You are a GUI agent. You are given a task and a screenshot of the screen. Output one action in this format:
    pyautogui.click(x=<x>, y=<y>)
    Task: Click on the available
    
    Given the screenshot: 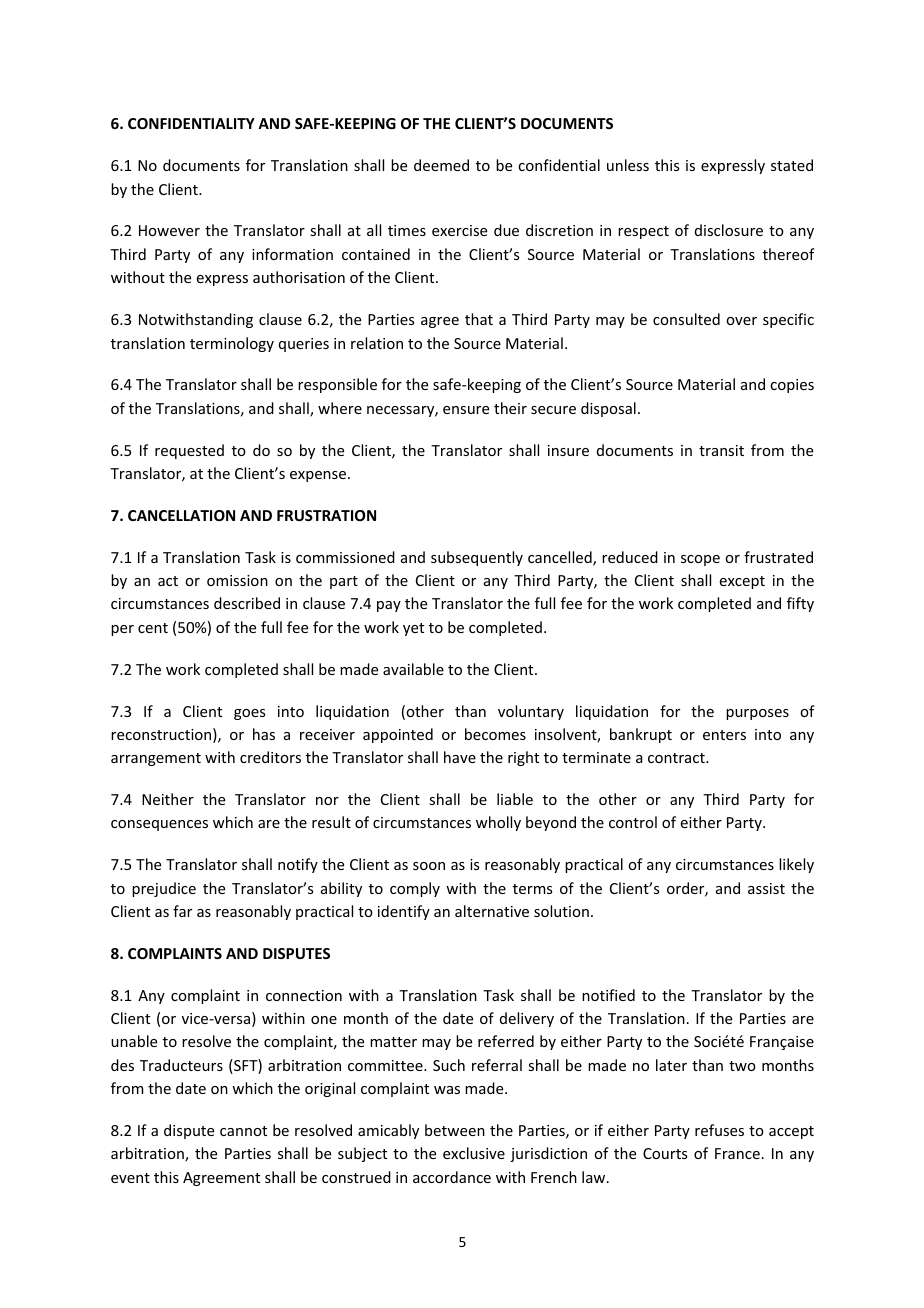 What is the action you would take?
    pyautogui.click(x=413, y=669)
